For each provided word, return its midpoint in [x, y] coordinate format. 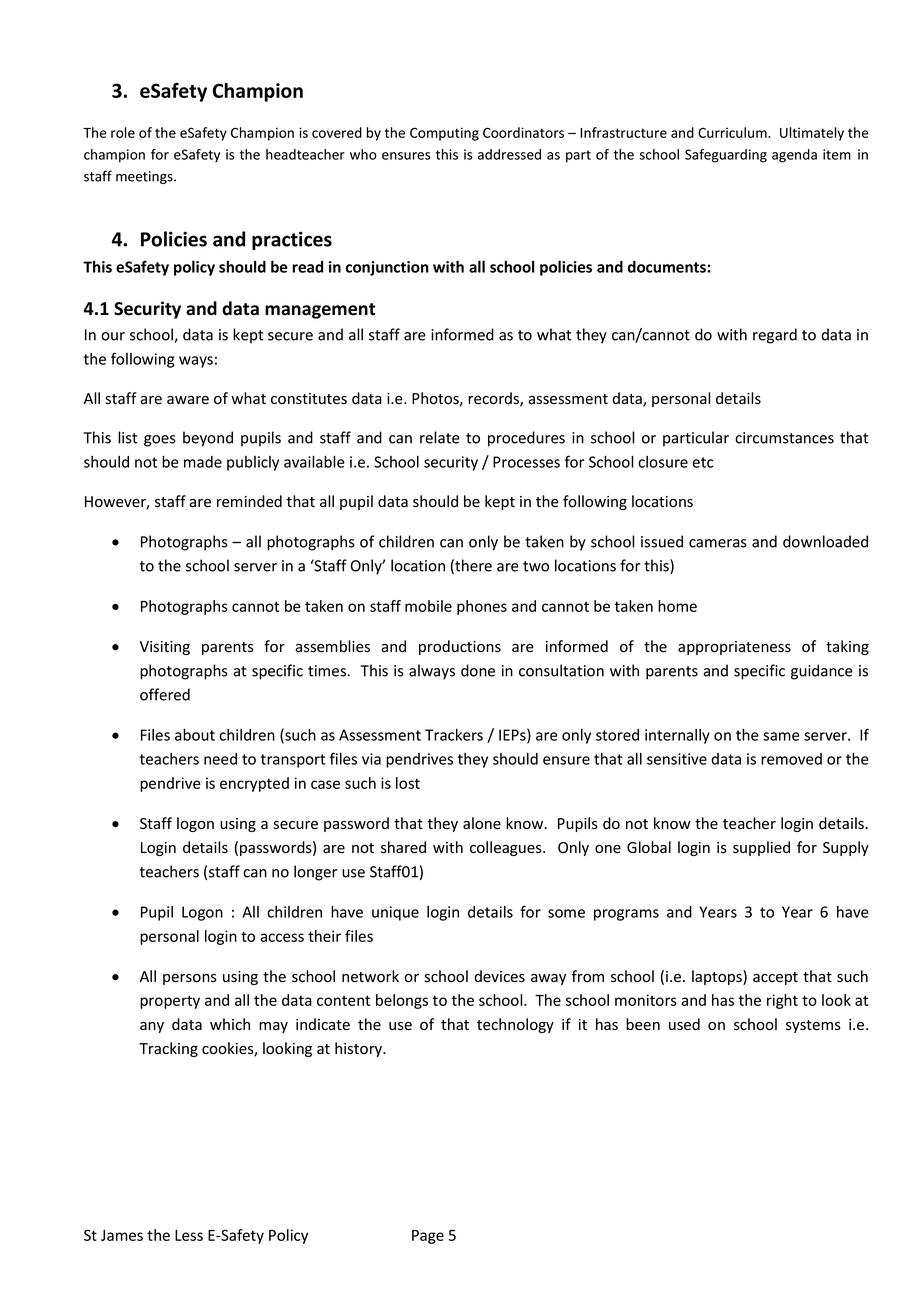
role [123, 132]
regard [775, 336]
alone [482, 823]
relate [440, 437]
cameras [718, 543]
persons [190, 979]
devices [499, 976]
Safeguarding [726, 156]
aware [188, 400]
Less [189, 1235]
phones [482, 607]
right [782, 1001]
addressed [509, 154]
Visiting [165, 648]
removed [791, 759]
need [220, 759]
